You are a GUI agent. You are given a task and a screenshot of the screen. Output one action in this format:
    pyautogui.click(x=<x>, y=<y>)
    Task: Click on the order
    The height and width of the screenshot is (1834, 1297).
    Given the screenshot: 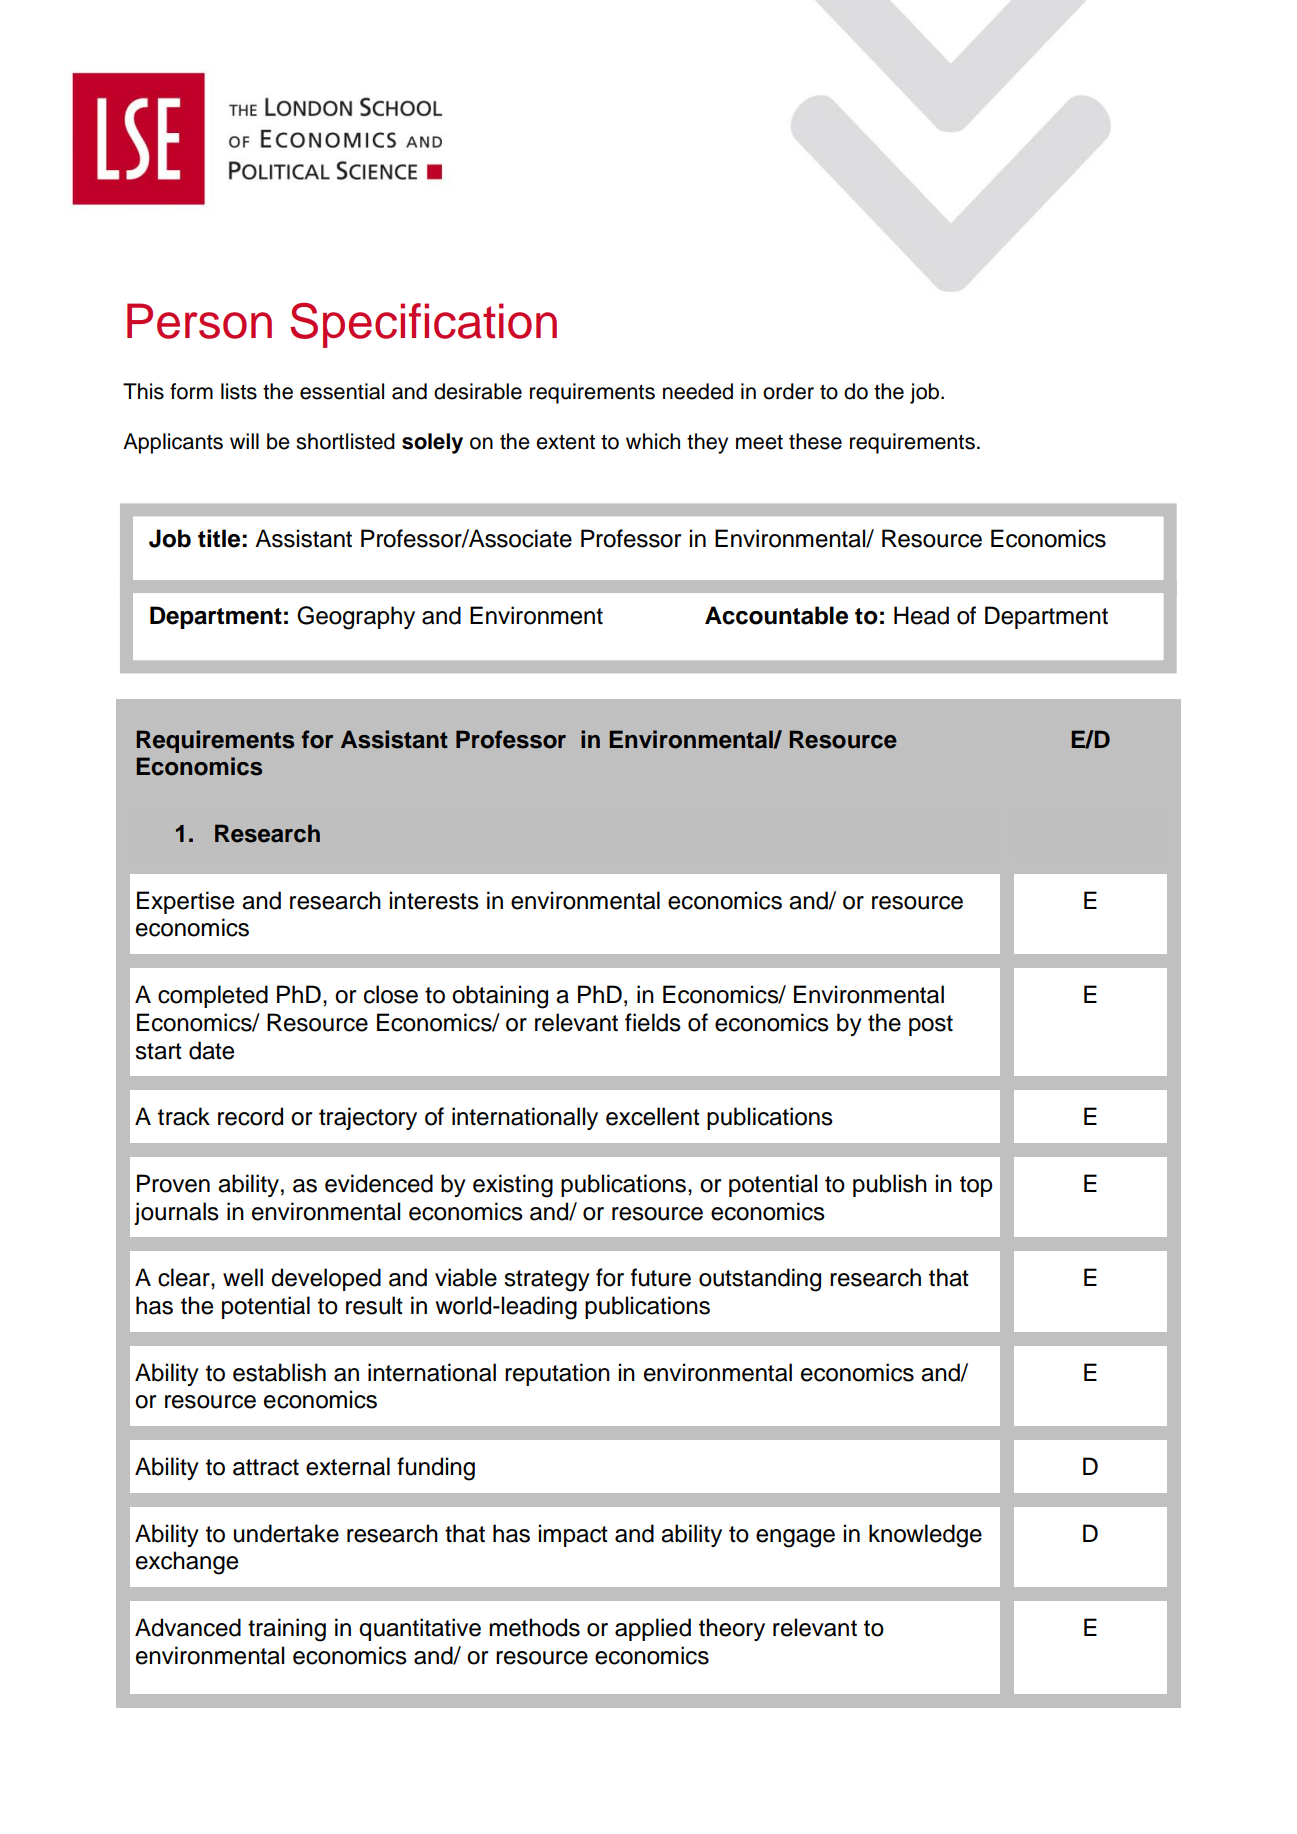 What is the action you would take?
    pyautogui.click(x=788, y=391)
